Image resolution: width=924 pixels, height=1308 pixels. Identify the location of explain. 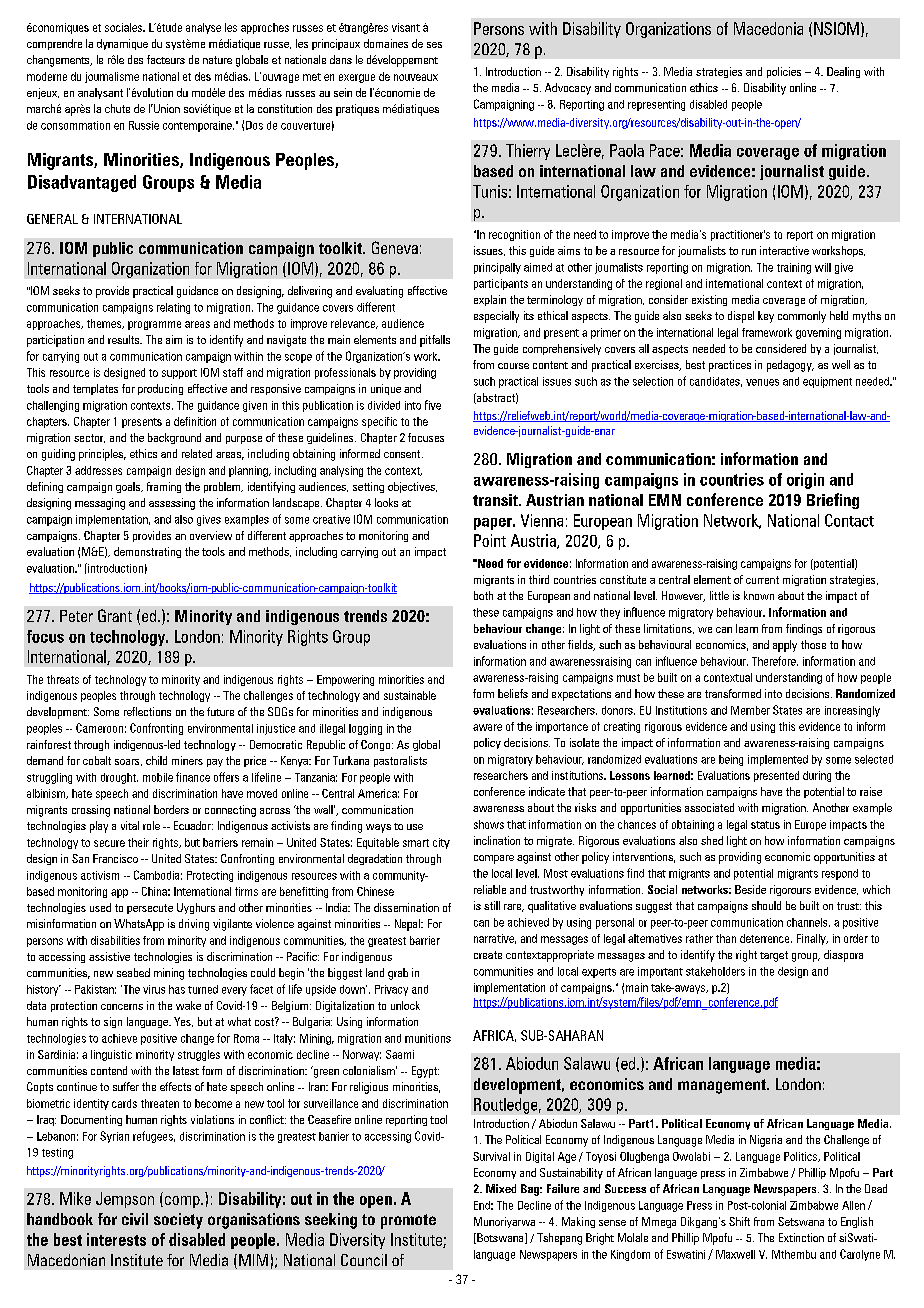
(490, 300).
